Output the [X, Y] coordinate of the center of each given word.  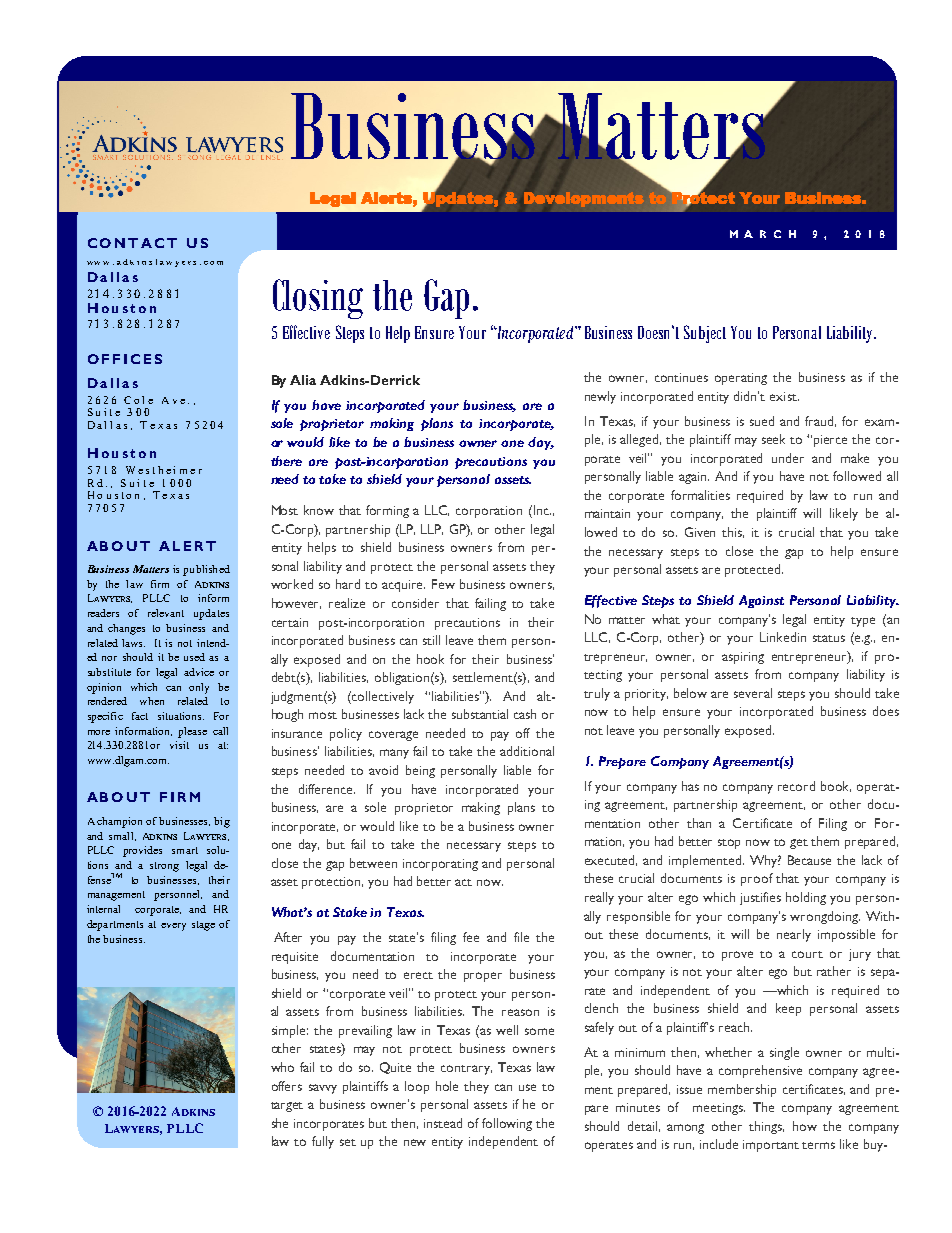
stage [203, 926]
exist [784, 396]
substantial [480, 714]
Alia [303, 380]
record [796, 786]
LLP [432, 529]
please [192, 732]
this [733, 532]
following [507, 1124]
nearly [794, 935]
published [206, 570]
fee [471, 937]
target [287, 1107]
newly [600, 397]
